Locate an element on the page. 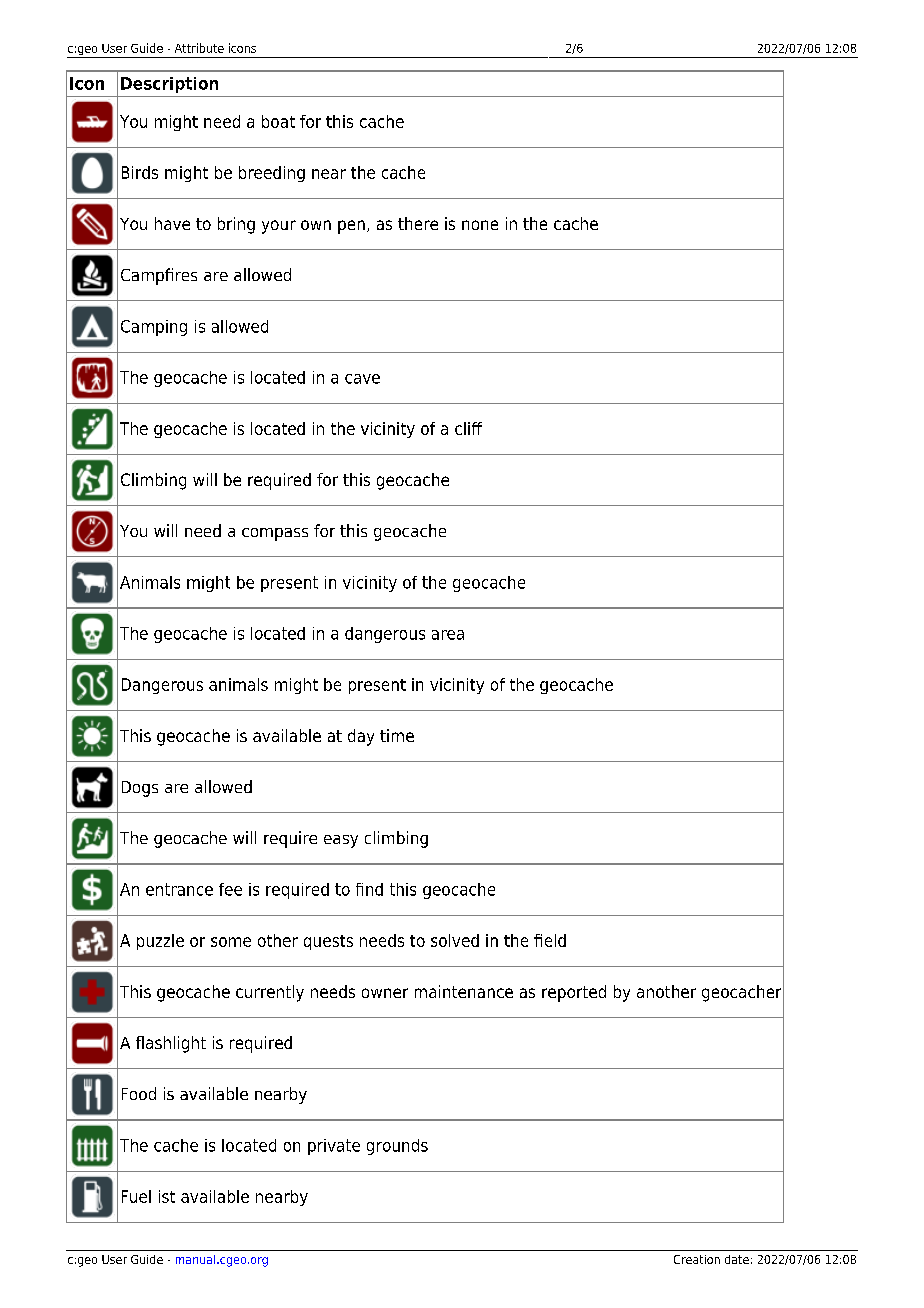  Dogs is located at coordinates (140, 789).
